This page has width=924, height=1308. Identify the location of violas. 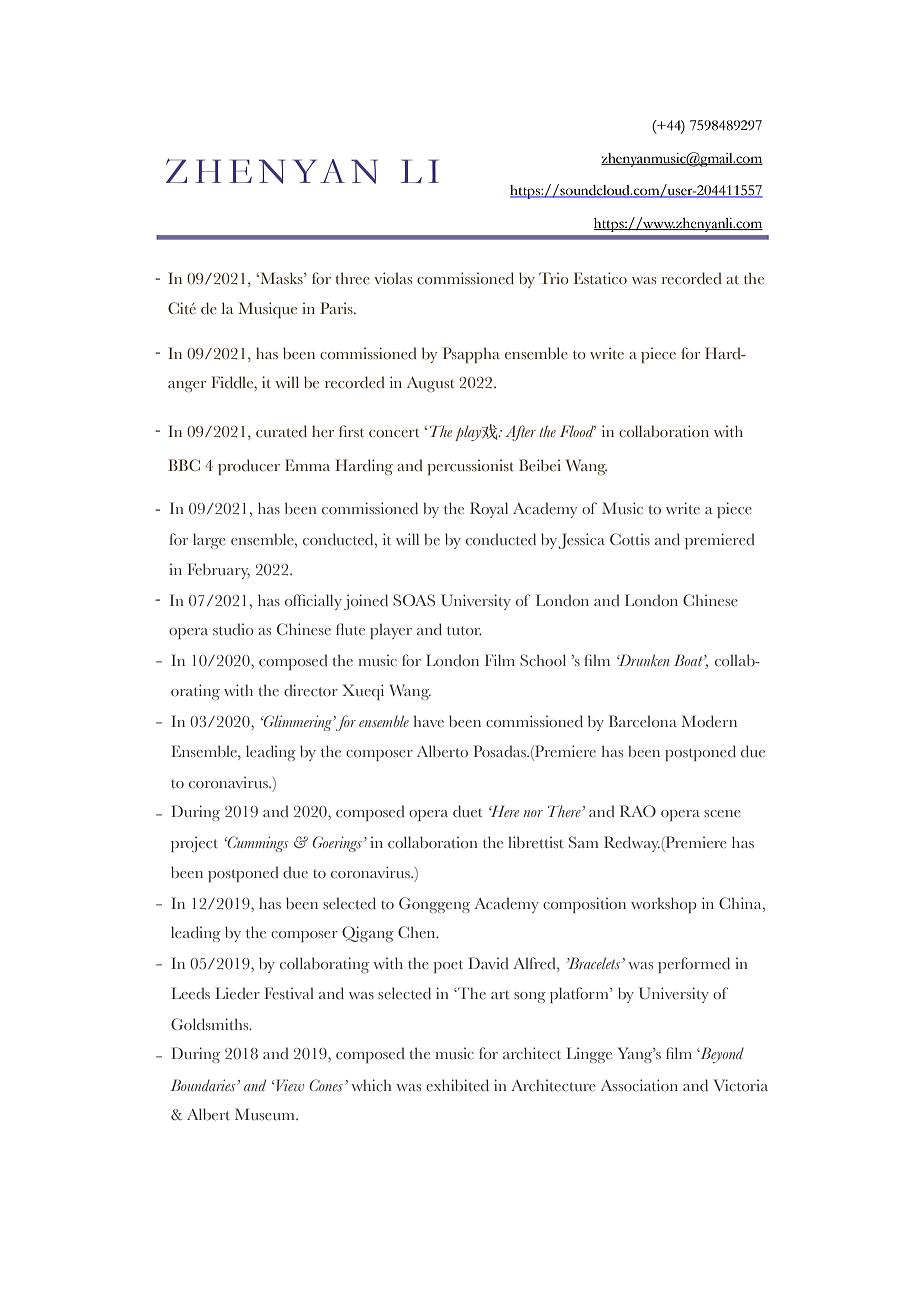
(393, 278).
